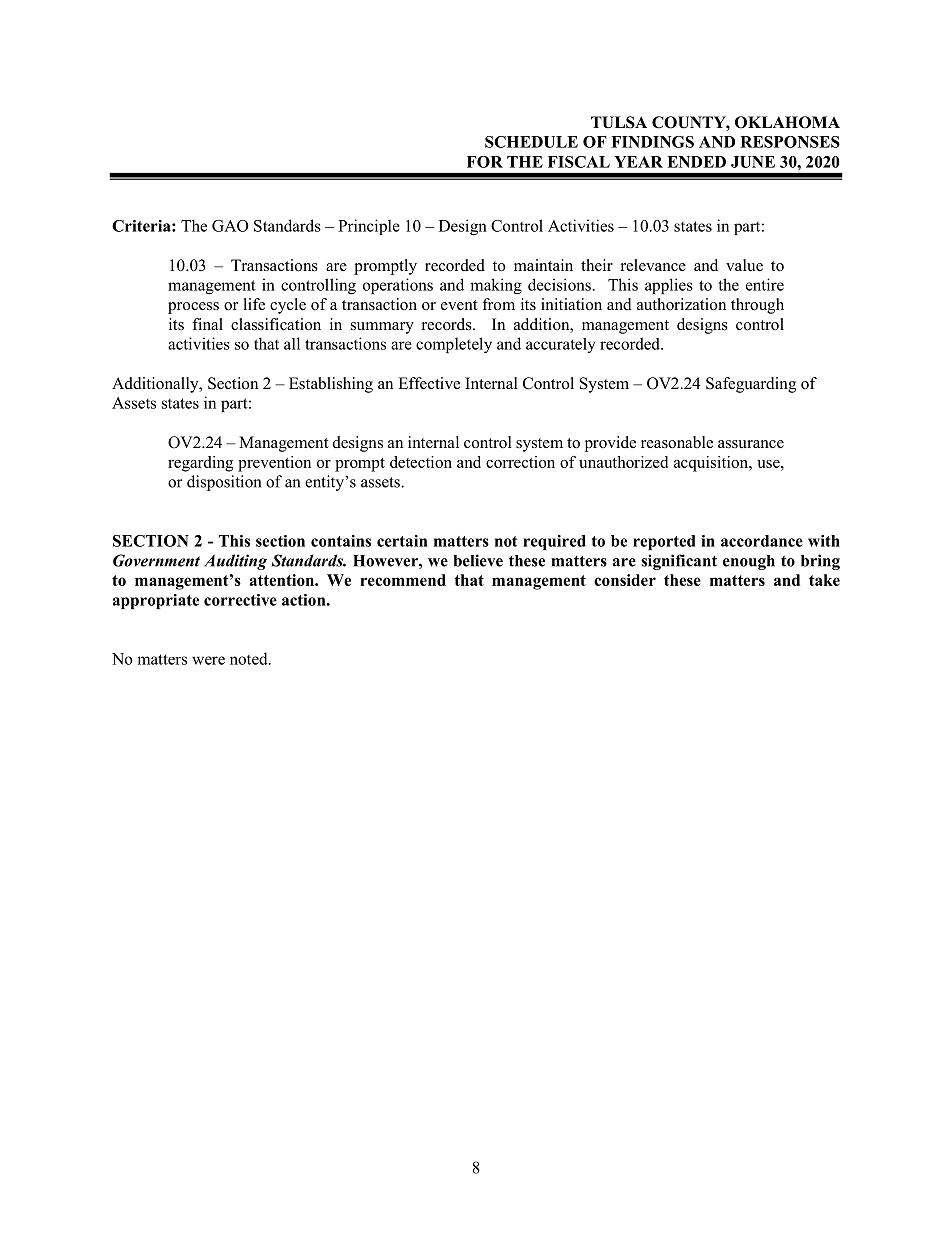 This image has height=1233, width=952. What do you see at coordinates (496, 286) in the image?
I see `making` at bounding box center [496, 286].
